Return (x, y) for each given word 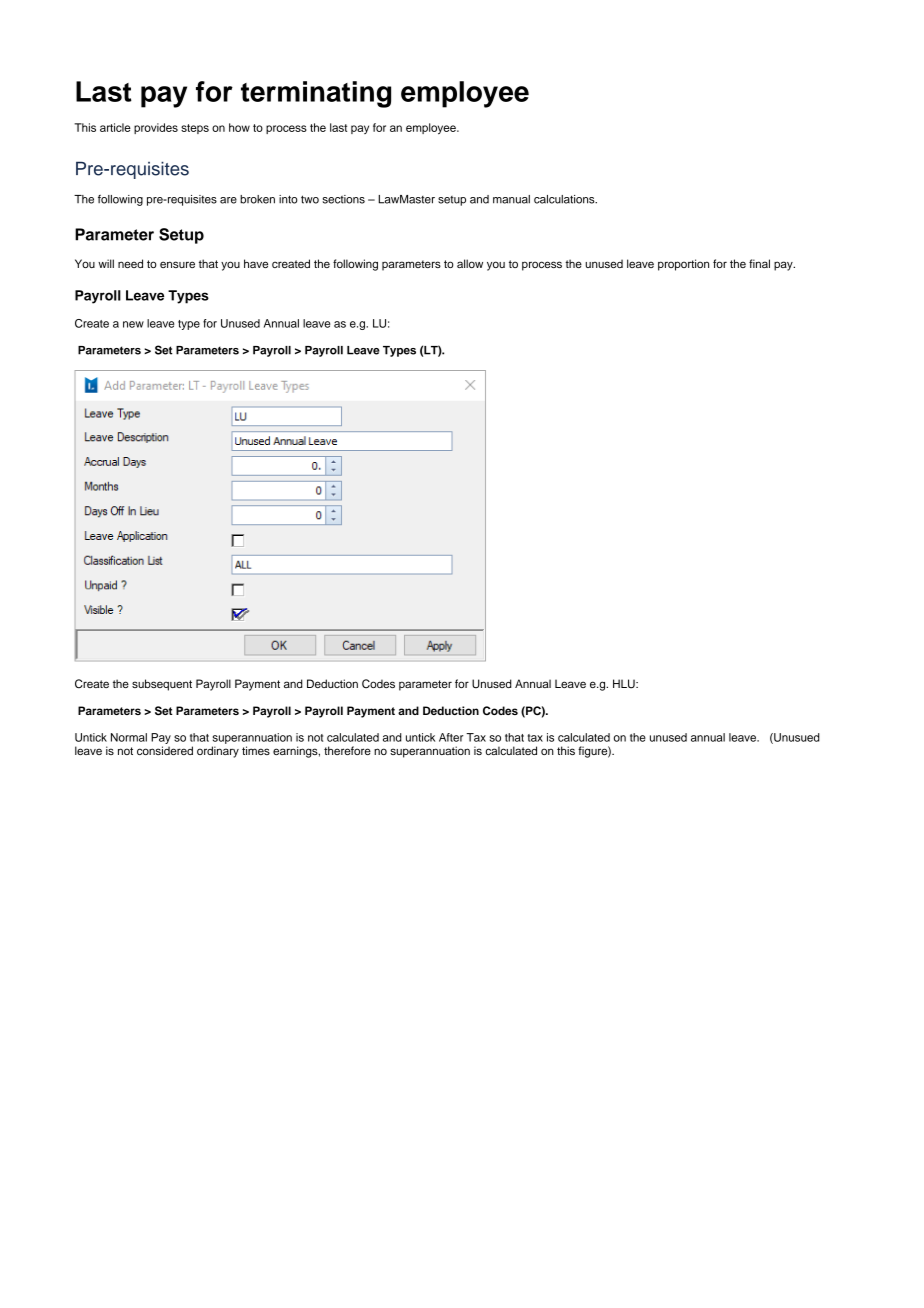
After (451, 737)
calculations (565, 199)
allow (470, 263)
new (133, 324)
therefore (347, 750)
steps (195, 129)
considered (165, 750)
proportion (683, 265)
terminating (316, 94)
